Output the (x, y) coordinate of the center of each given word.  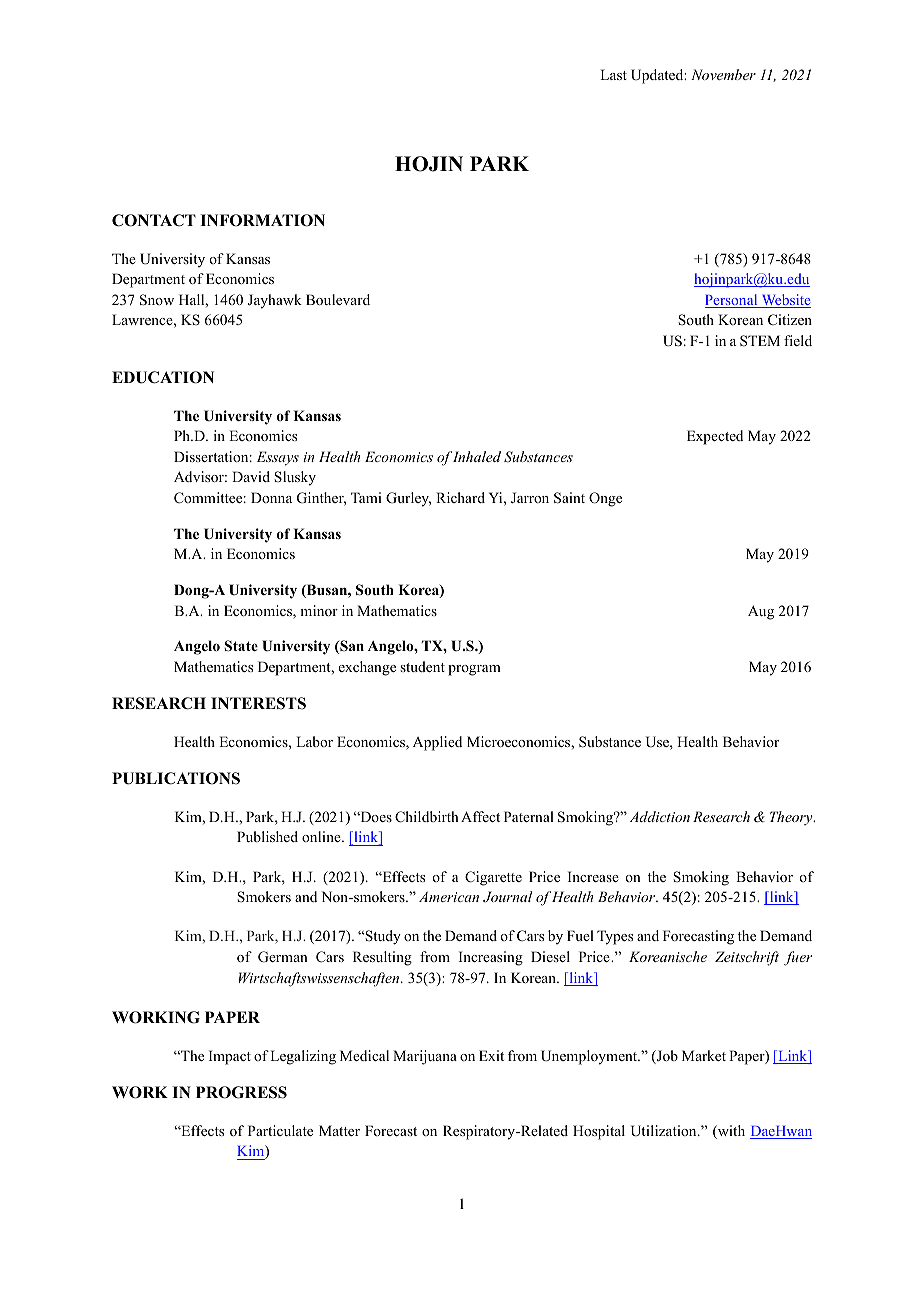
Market (704, 1055)
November (723, 74)
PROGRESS (241, 1092)
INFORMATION (262, 220)
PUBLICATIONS (176, 778)
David (251, 476)
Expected (715, 437)
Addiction (660, 816)
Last (613, 74)
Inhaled (477, 456)
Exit (491, 1055)
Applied (437, 743)
